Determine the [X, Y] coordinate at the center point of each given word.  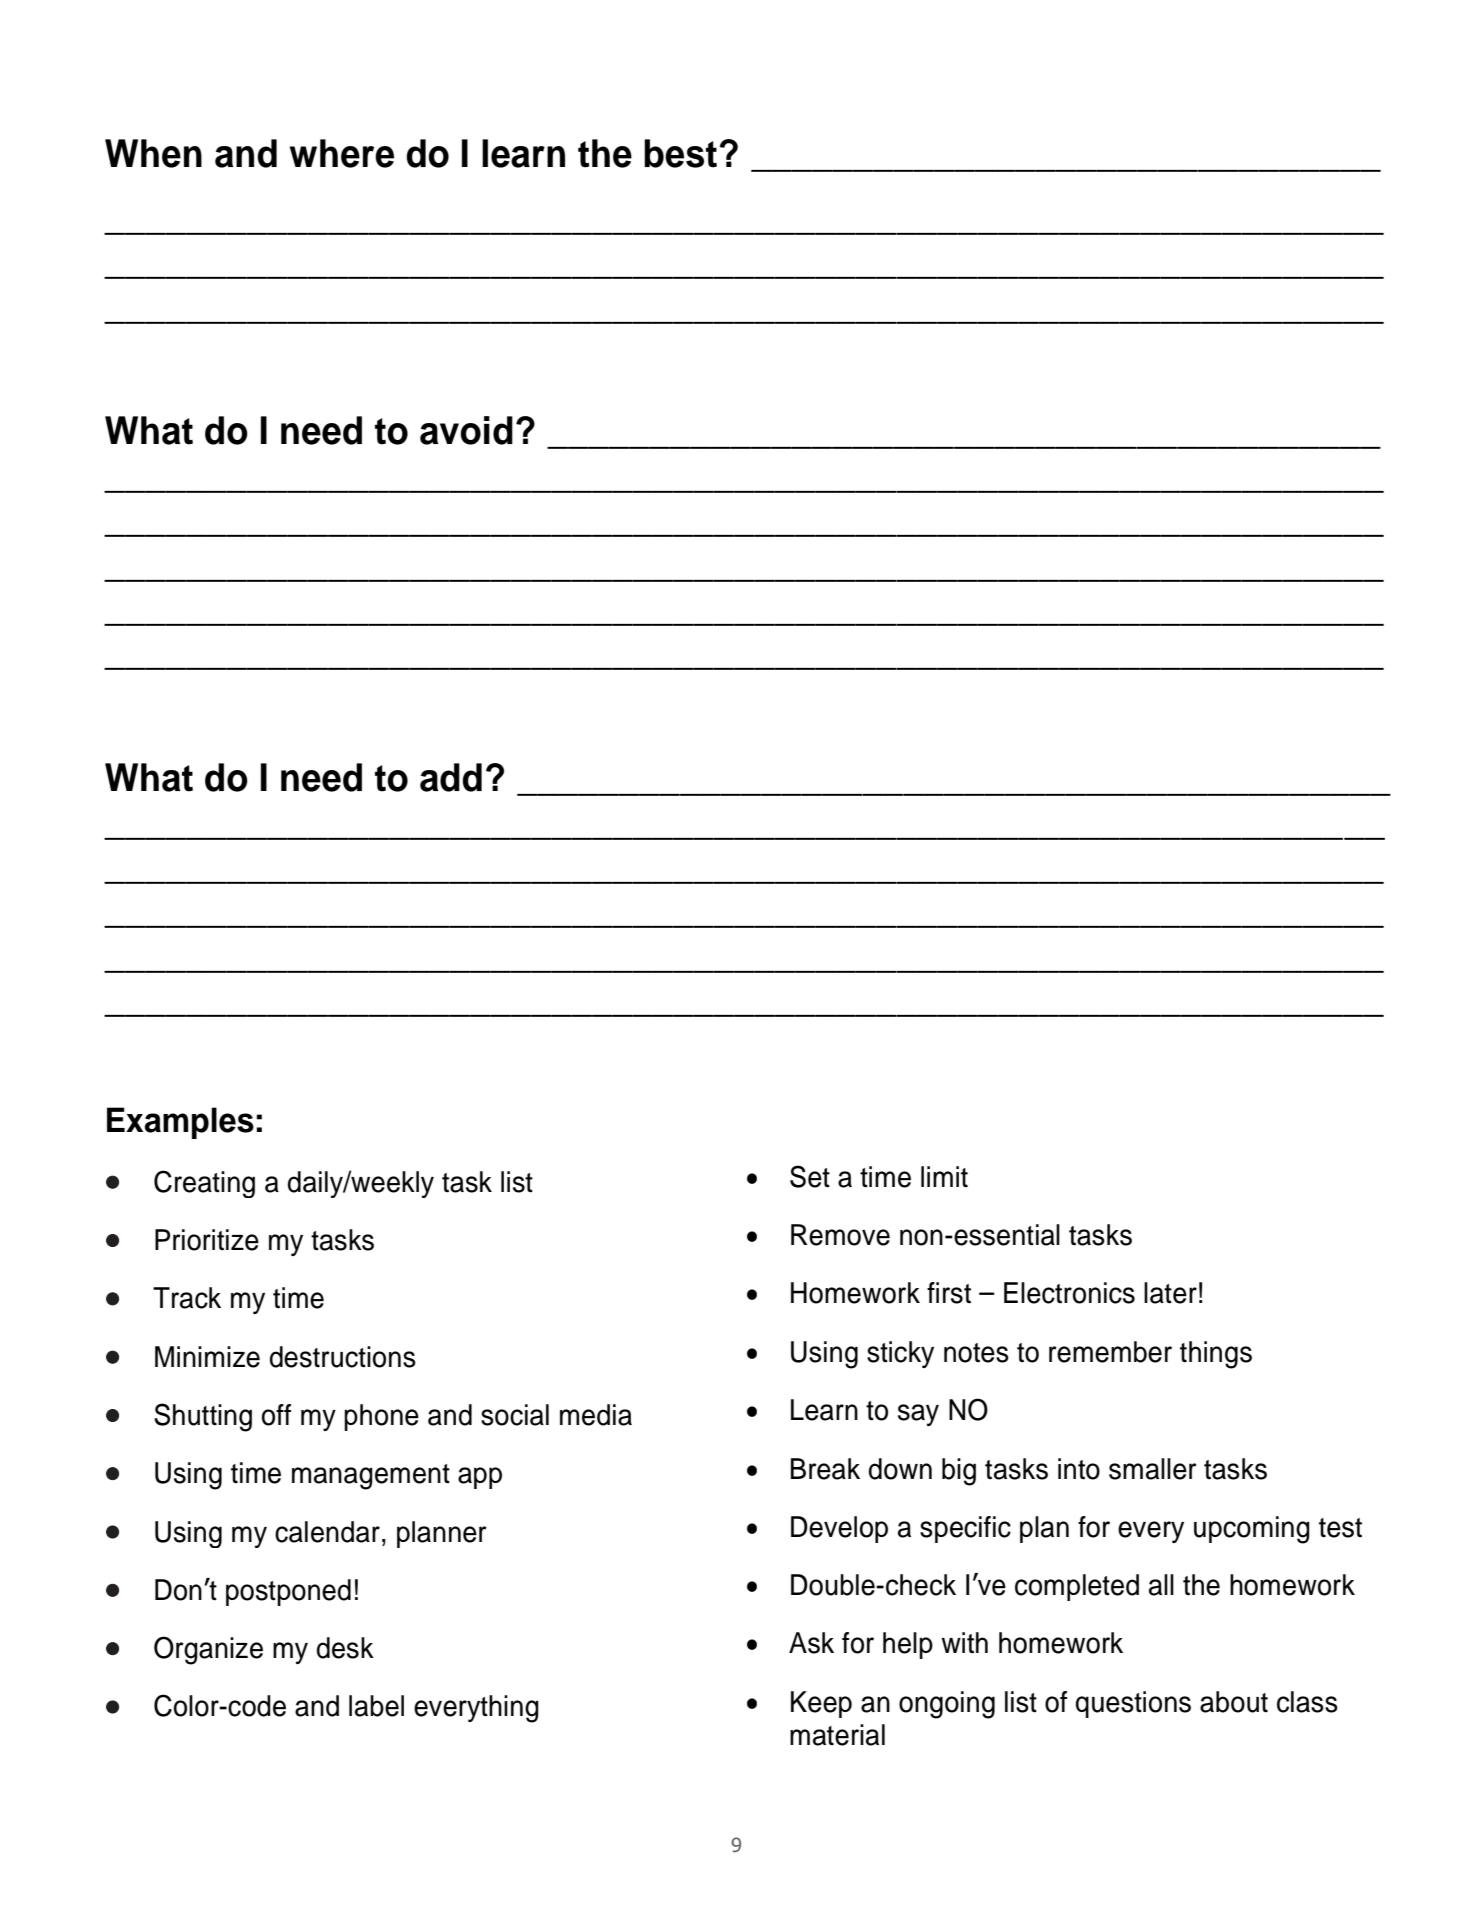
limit [944, 1176]
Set [810, 1176]
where [342, 153]
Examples [180, 1123]
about [1234, 1702]
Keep [821, 1704]
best [680, 153]
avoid [466, 430]
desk [345, 1648]
